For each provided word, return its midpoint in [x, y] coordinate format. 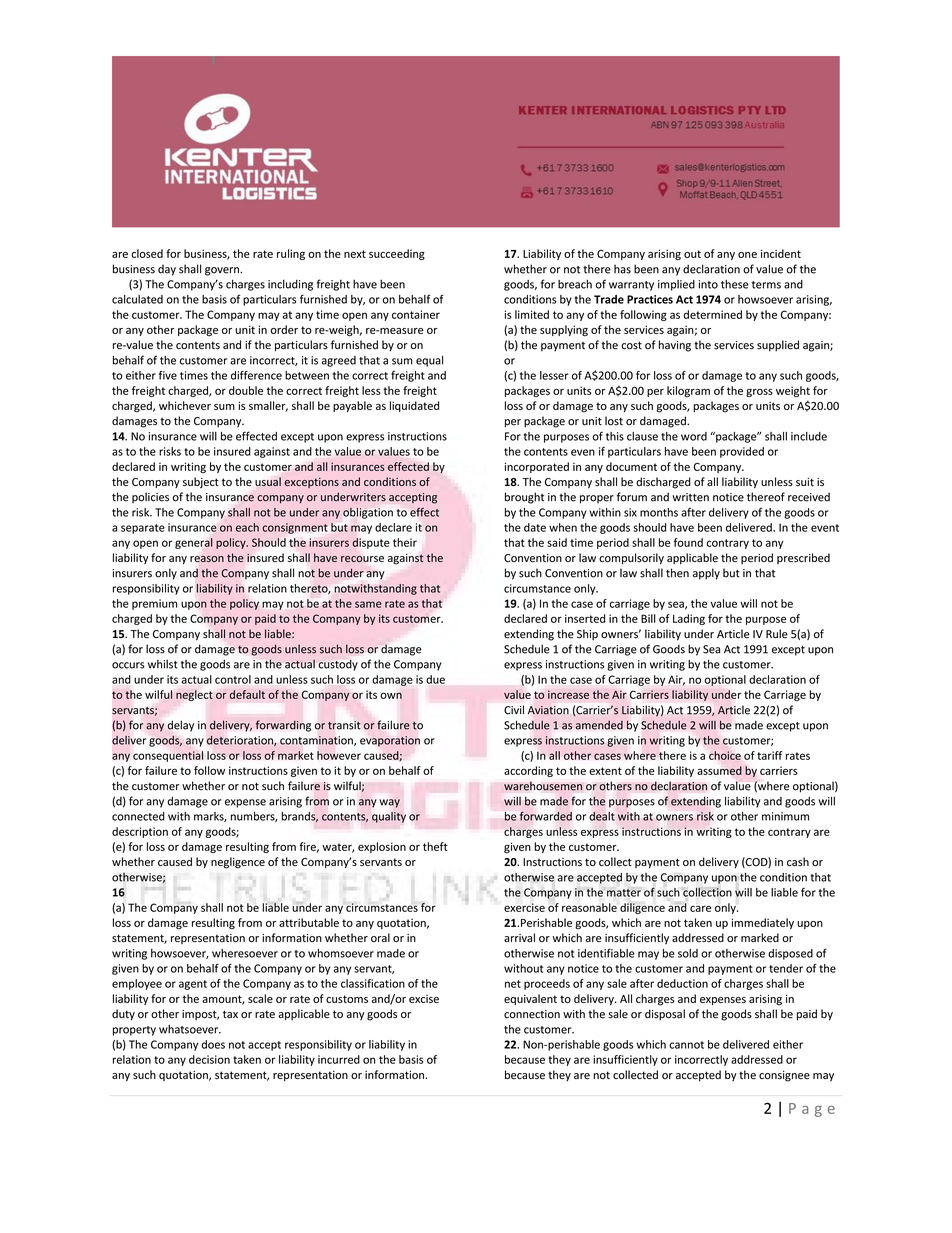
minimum [785, 816]
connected [138, 816]
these [735, 284]
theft [435, 846]
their [405, 542]
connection [532, 1014]
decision [209, 1059]
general [194, 543]
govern [223, 271]
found [688, 542]
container [416, 314]
